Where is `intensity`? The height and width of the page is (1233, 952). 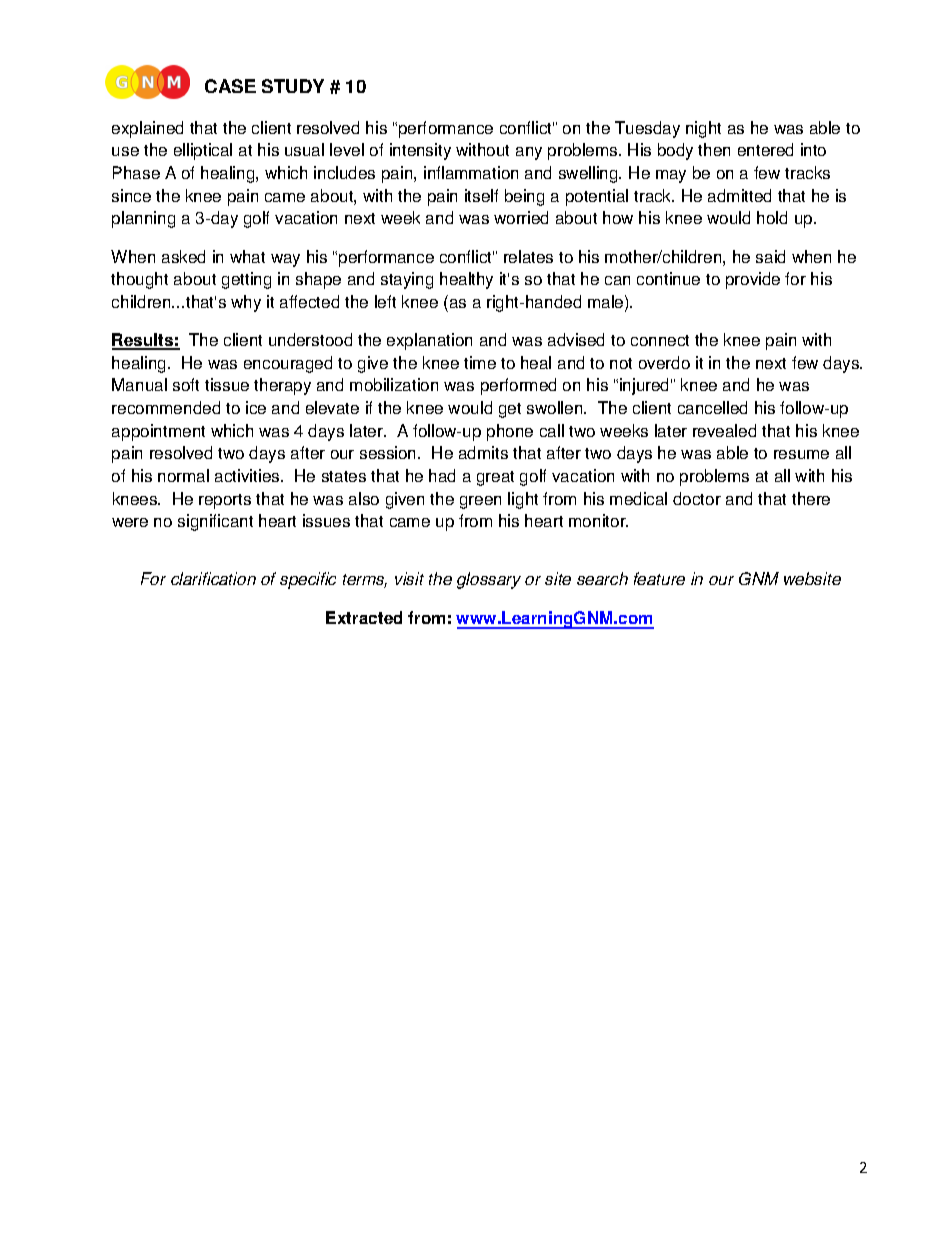
intensity is located at coordinates (420, 151).
